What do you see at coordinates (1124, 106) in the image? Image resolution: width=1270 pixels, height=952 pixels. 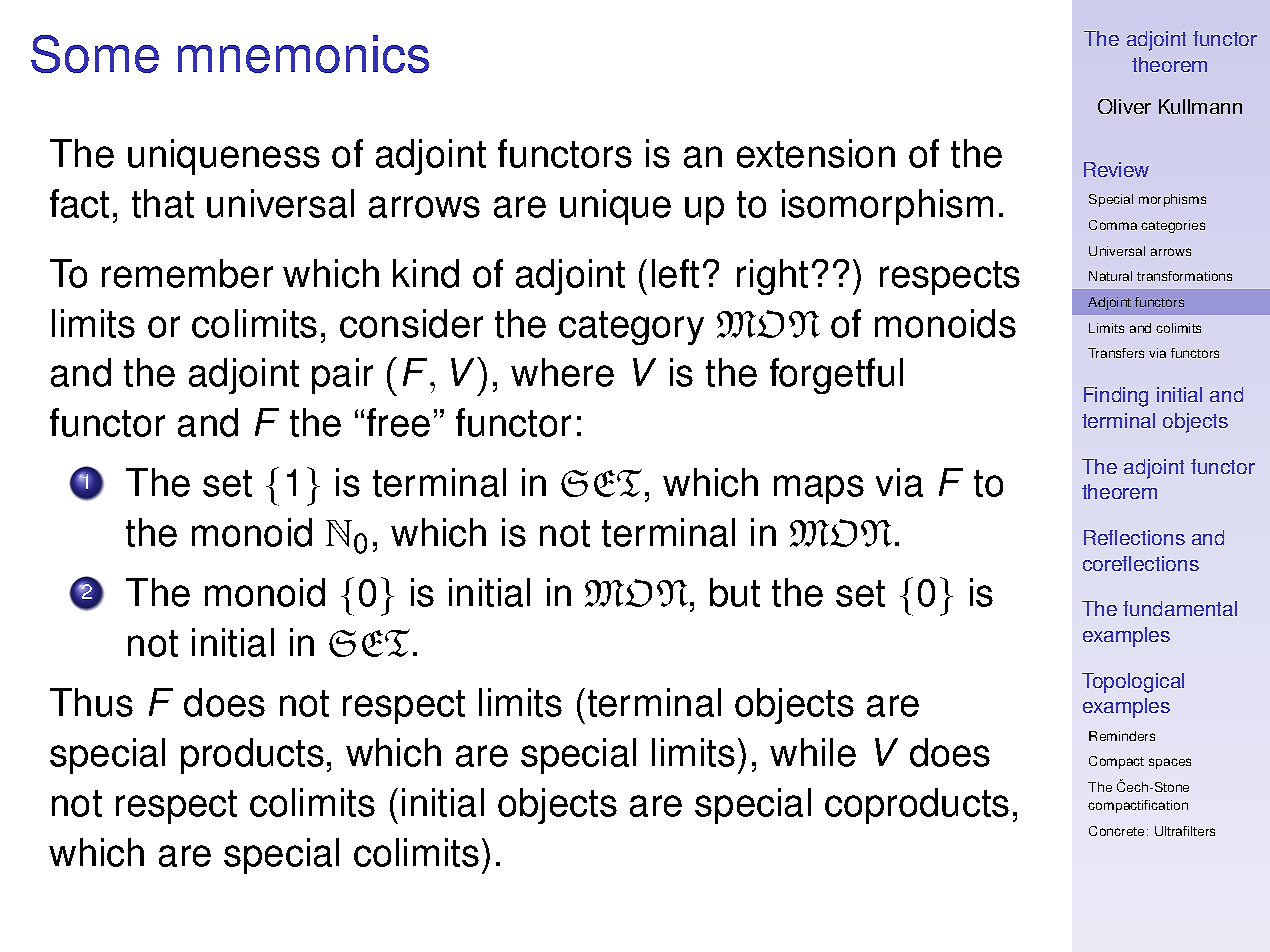 I see `Oliver` at bounding box center [1124, 106].
